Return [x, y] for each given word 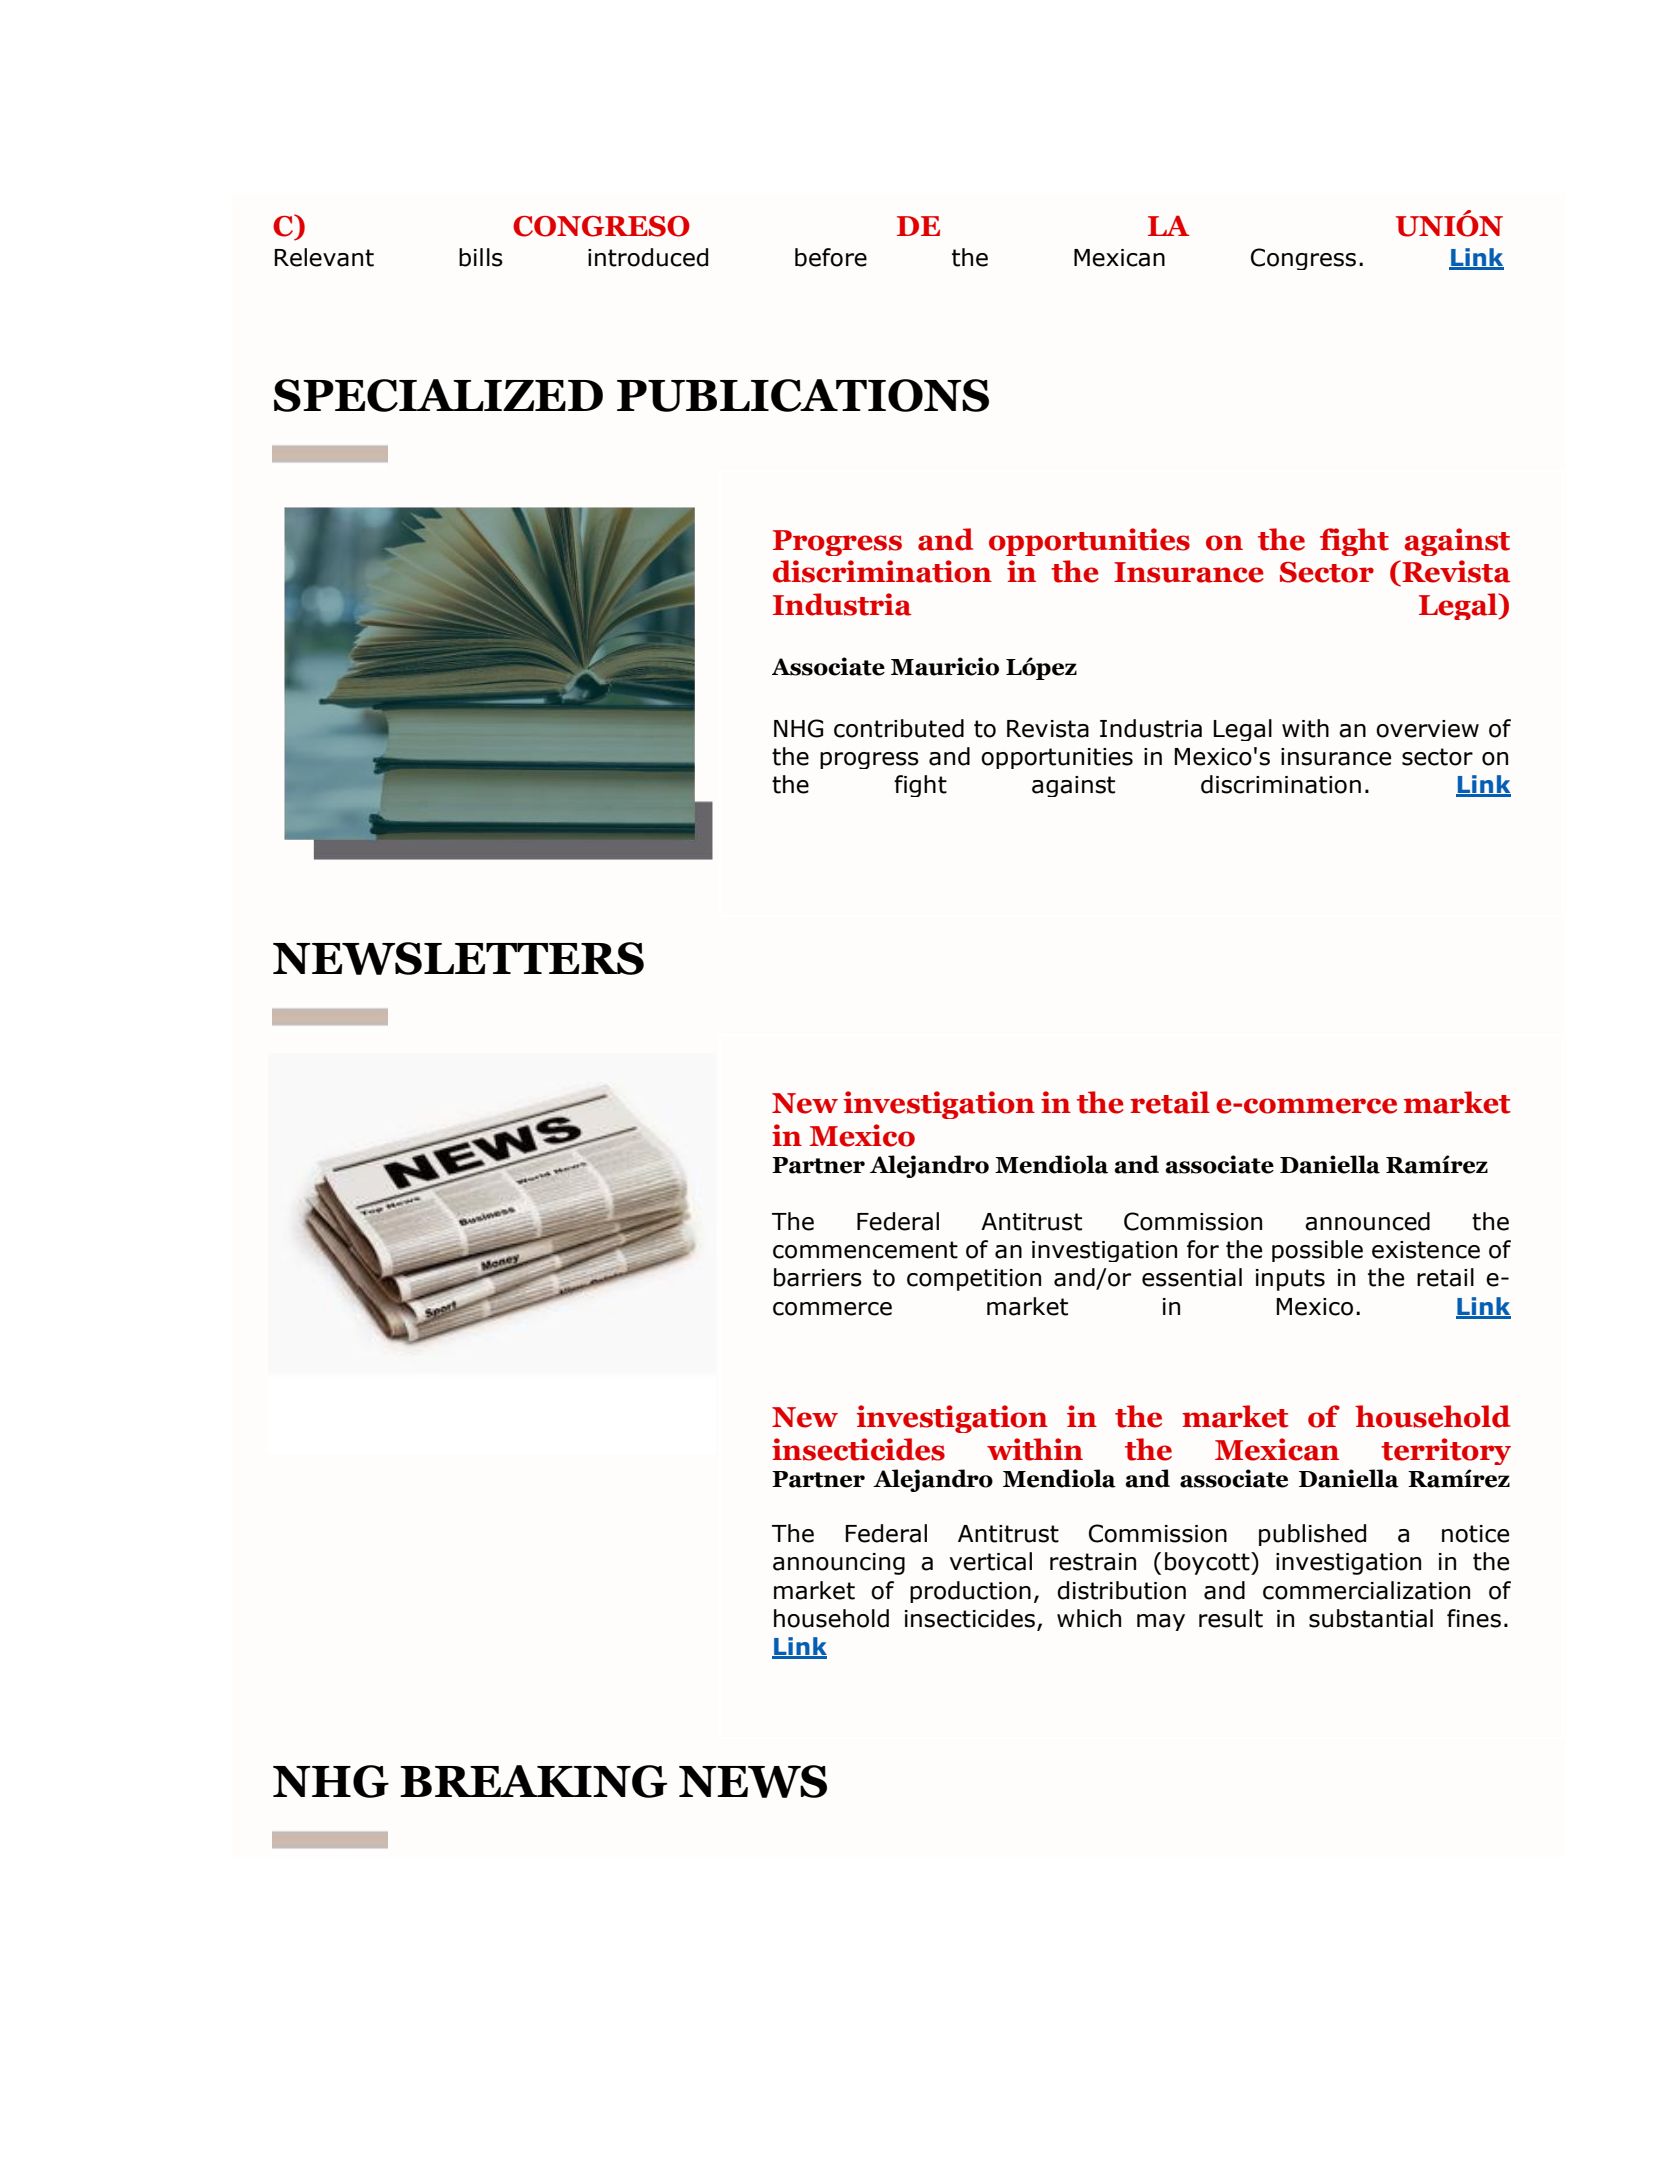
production [970, 1592]
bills [481, 257]
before [831, 257]
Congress [1303, 259]
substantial [1371, 1618]
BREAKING [533, 1781]
